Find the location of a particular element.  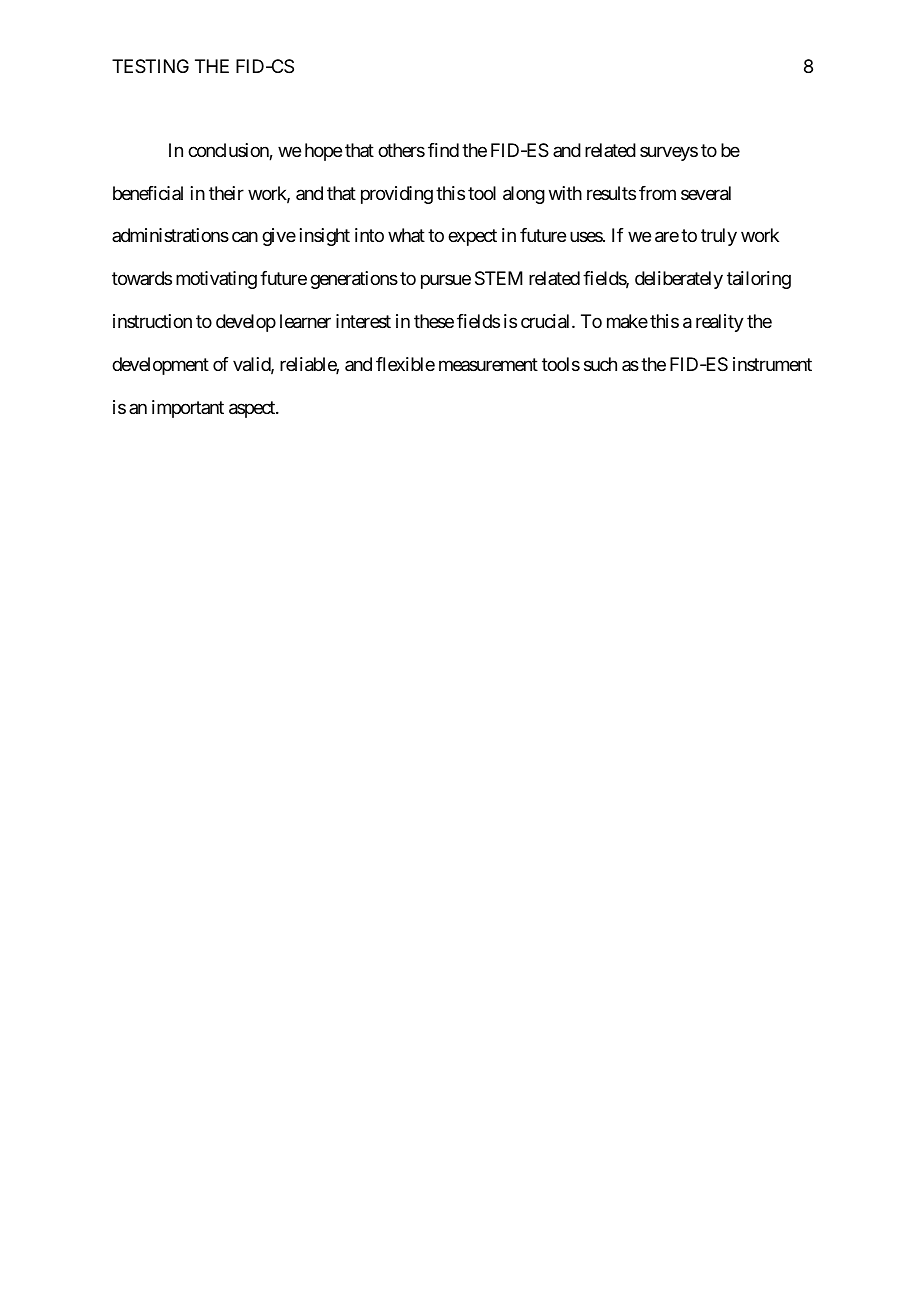

TESTING is located at coordinates (150, 66).
